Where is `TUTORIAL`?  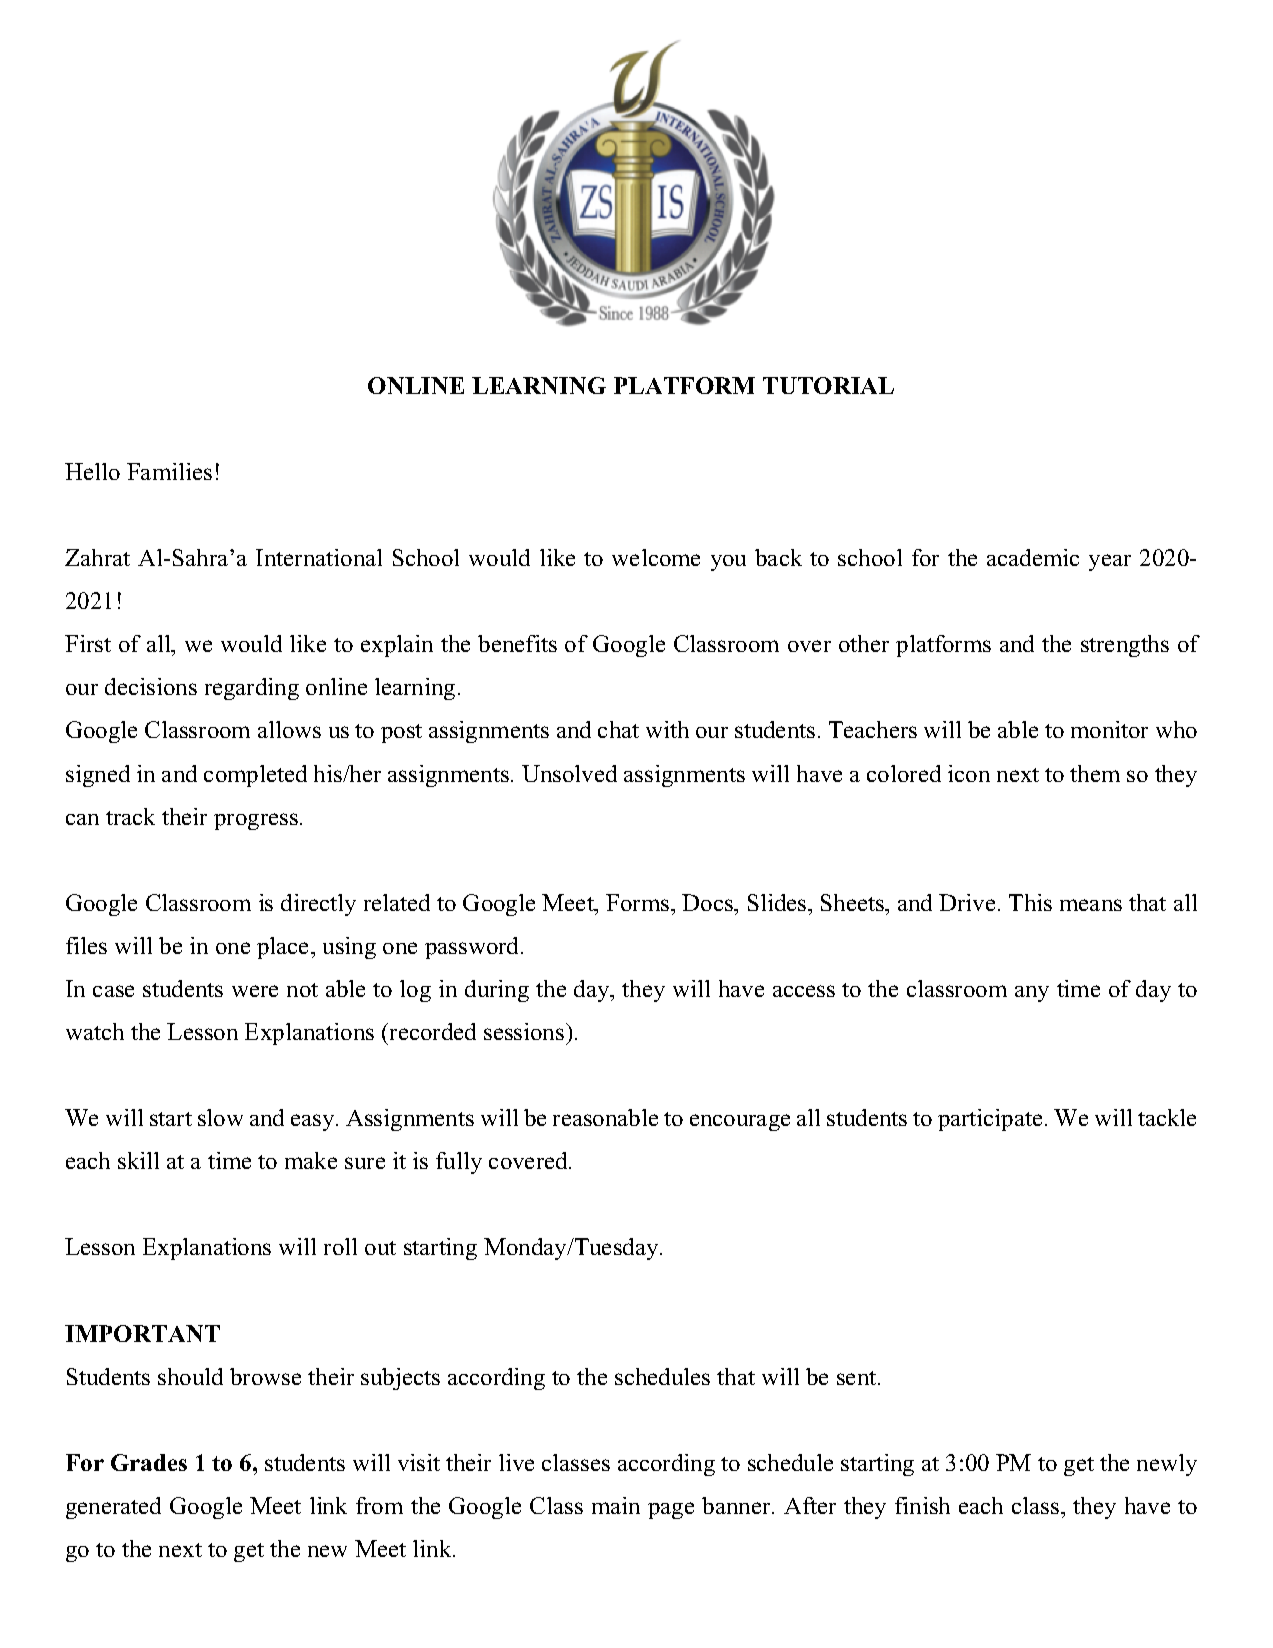
TUTORIAL is located at coordinates (828, 385).
